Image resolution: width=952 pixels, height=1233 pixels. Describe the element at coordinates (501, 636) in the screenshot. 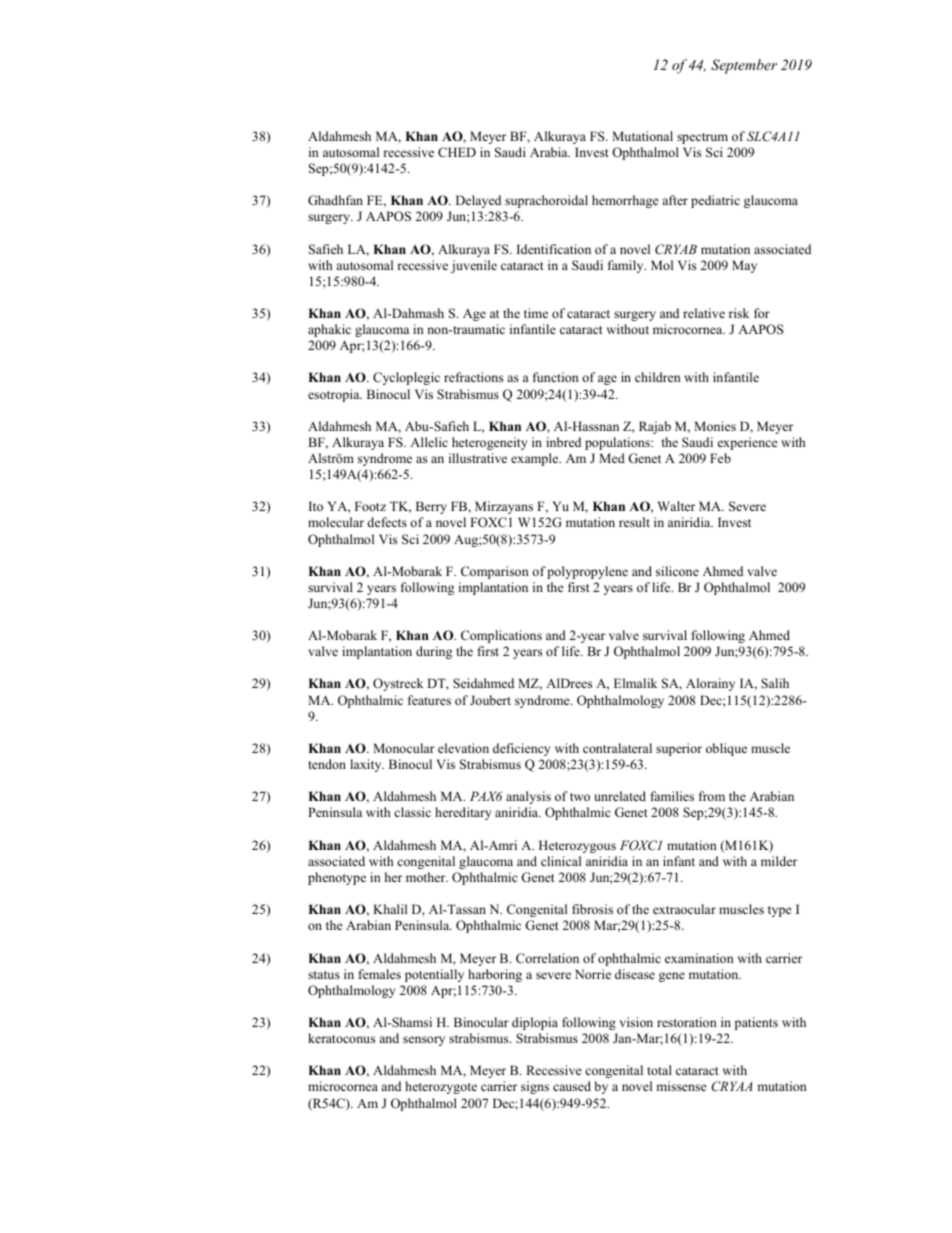

I see `Complications` at that location.
